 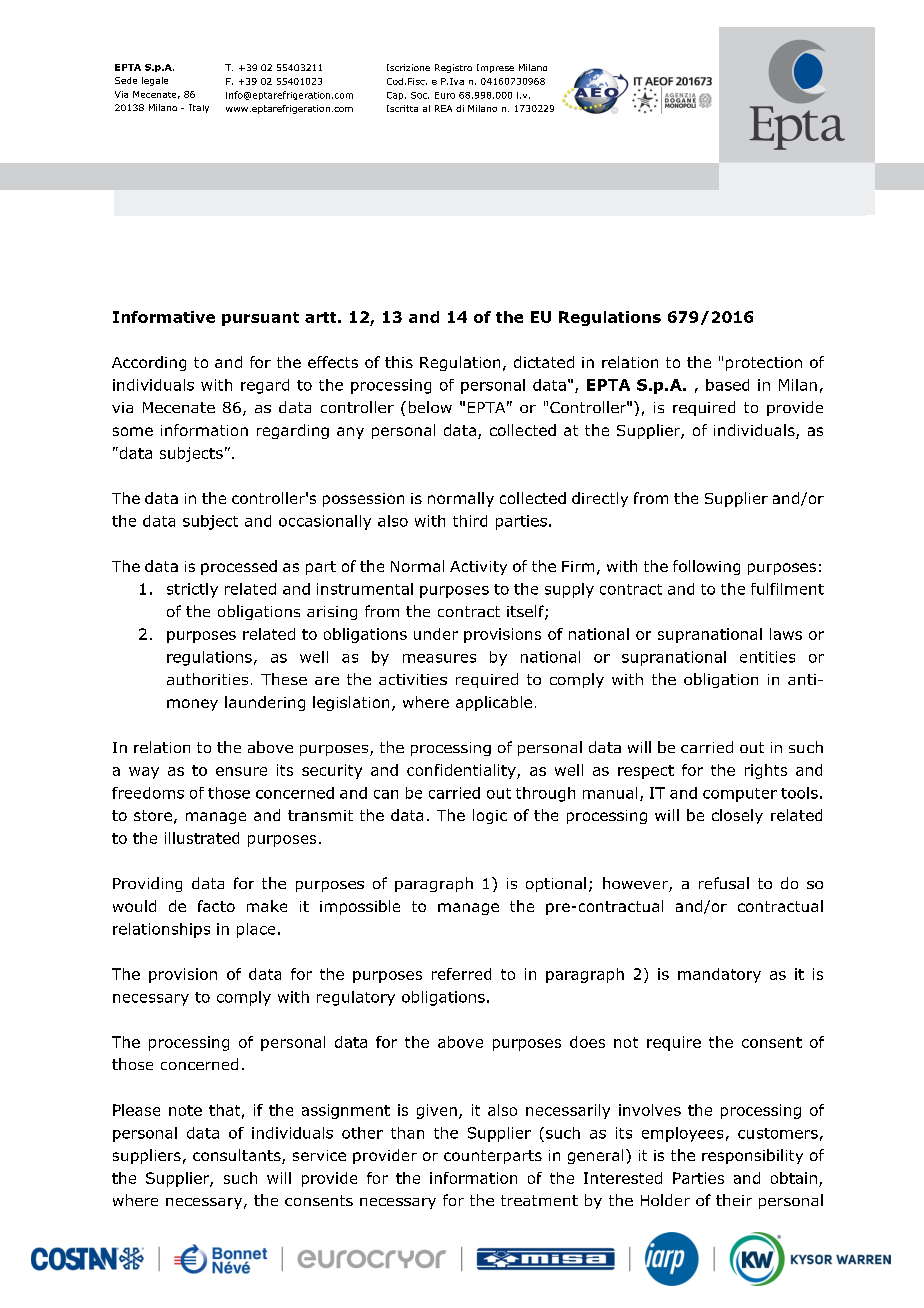 I want to click on than, so click(x=407, y=1133).
